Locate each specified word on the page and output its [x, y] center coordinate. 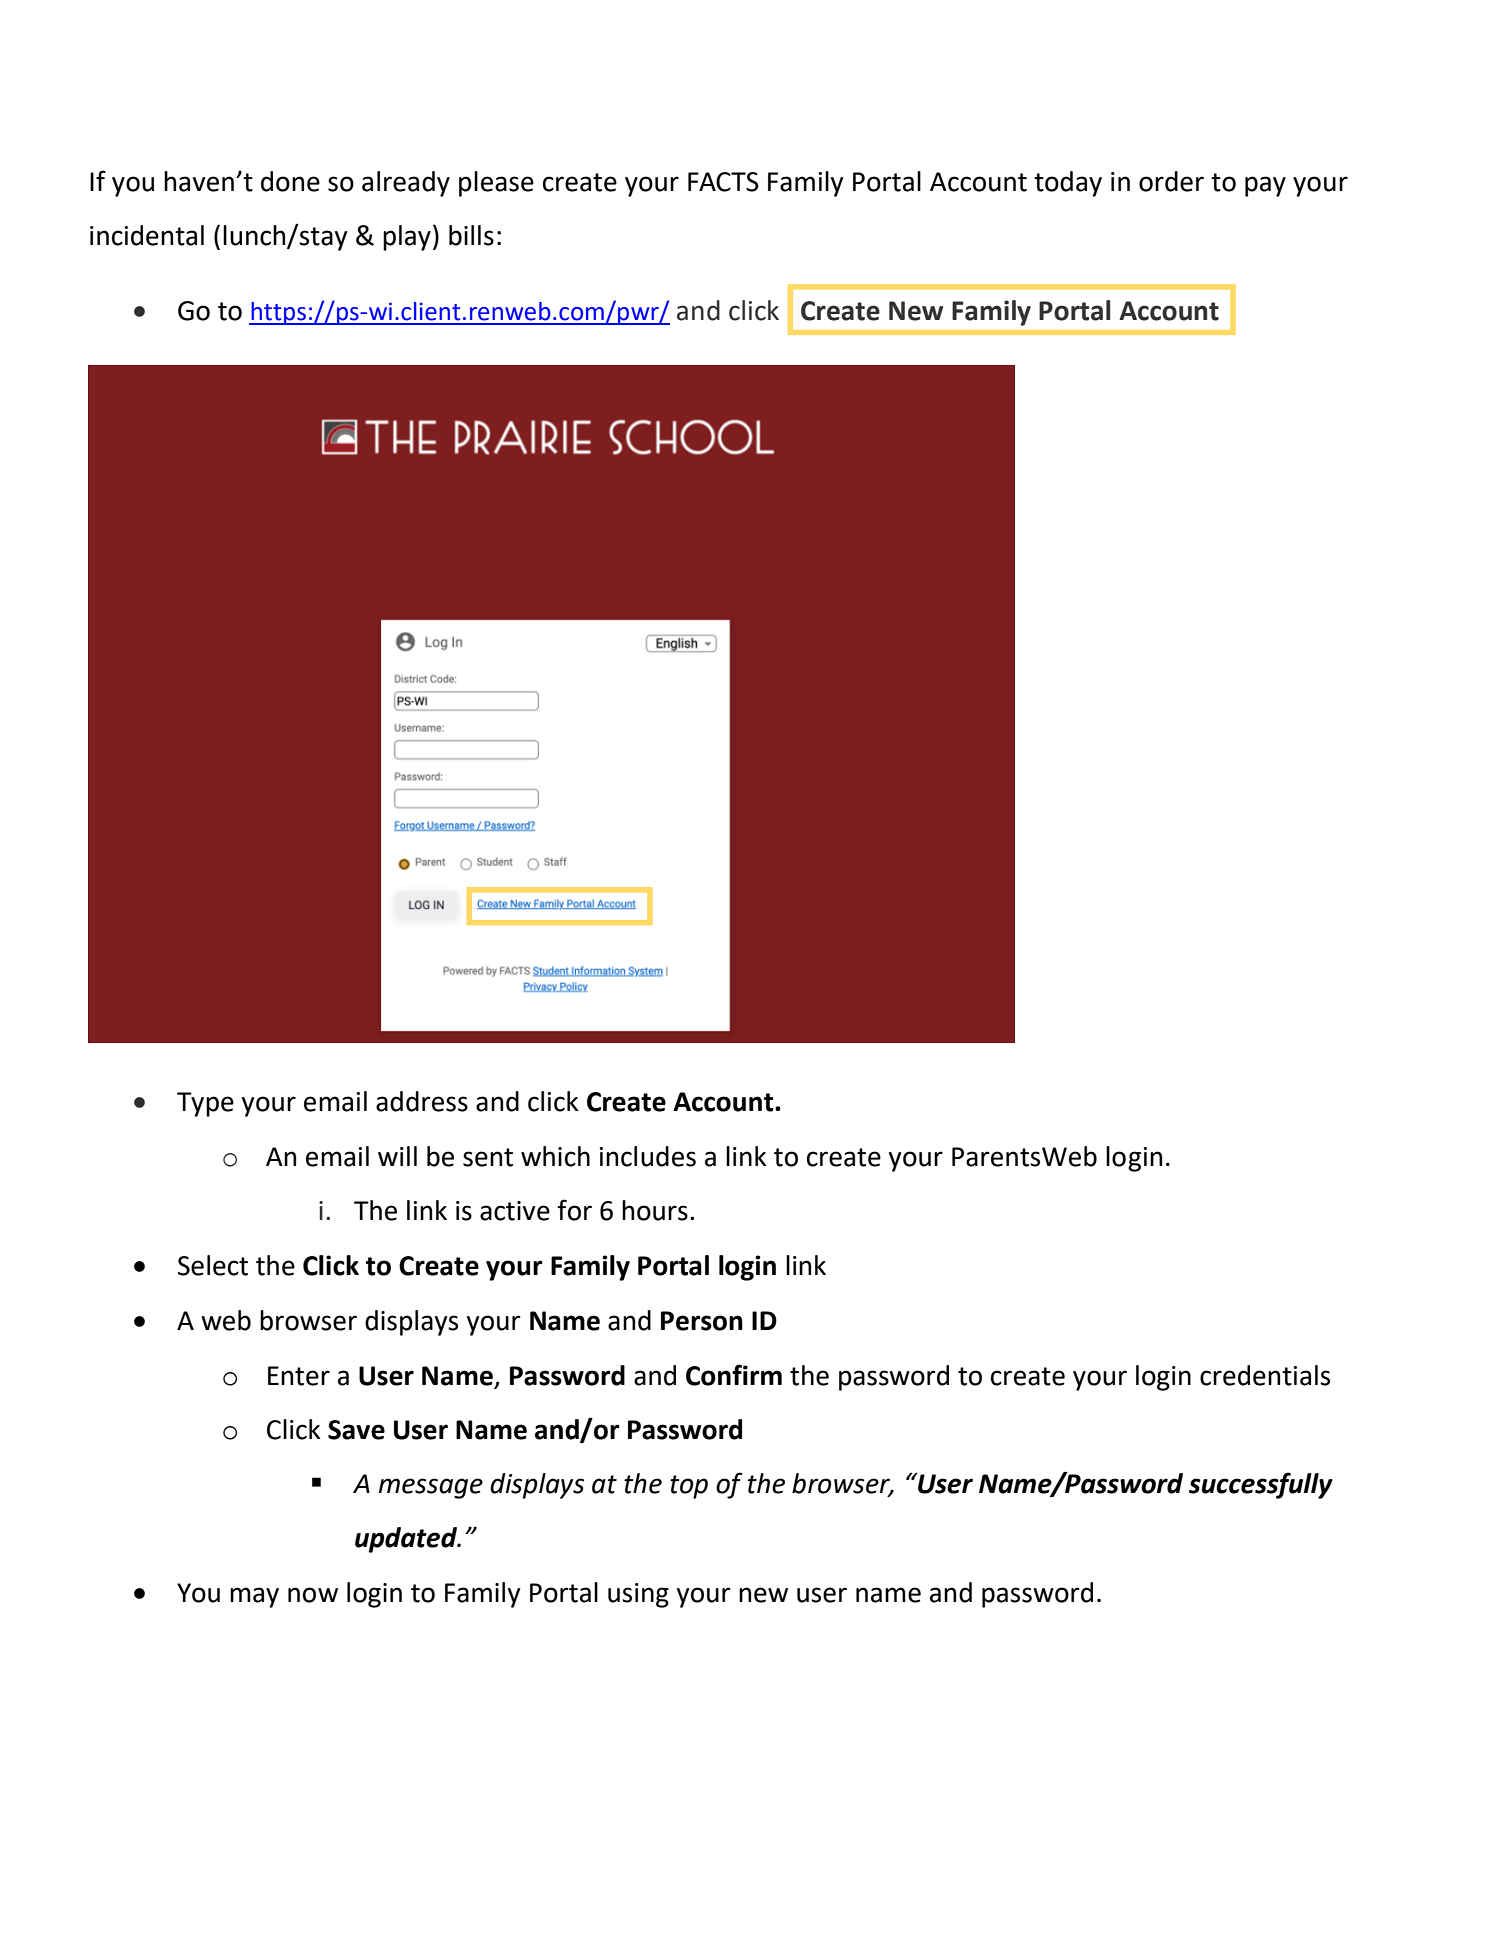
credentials [1265, 1375]
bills [471, 235]
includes [648, 1156]
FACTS [723, 182]
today [1068, 184]
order [1171, 181]
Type [205, 1104]
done [290, 181]
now [313, 1595]
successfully [1261, 1485]
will [397, 1156]
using [638, 1595]
